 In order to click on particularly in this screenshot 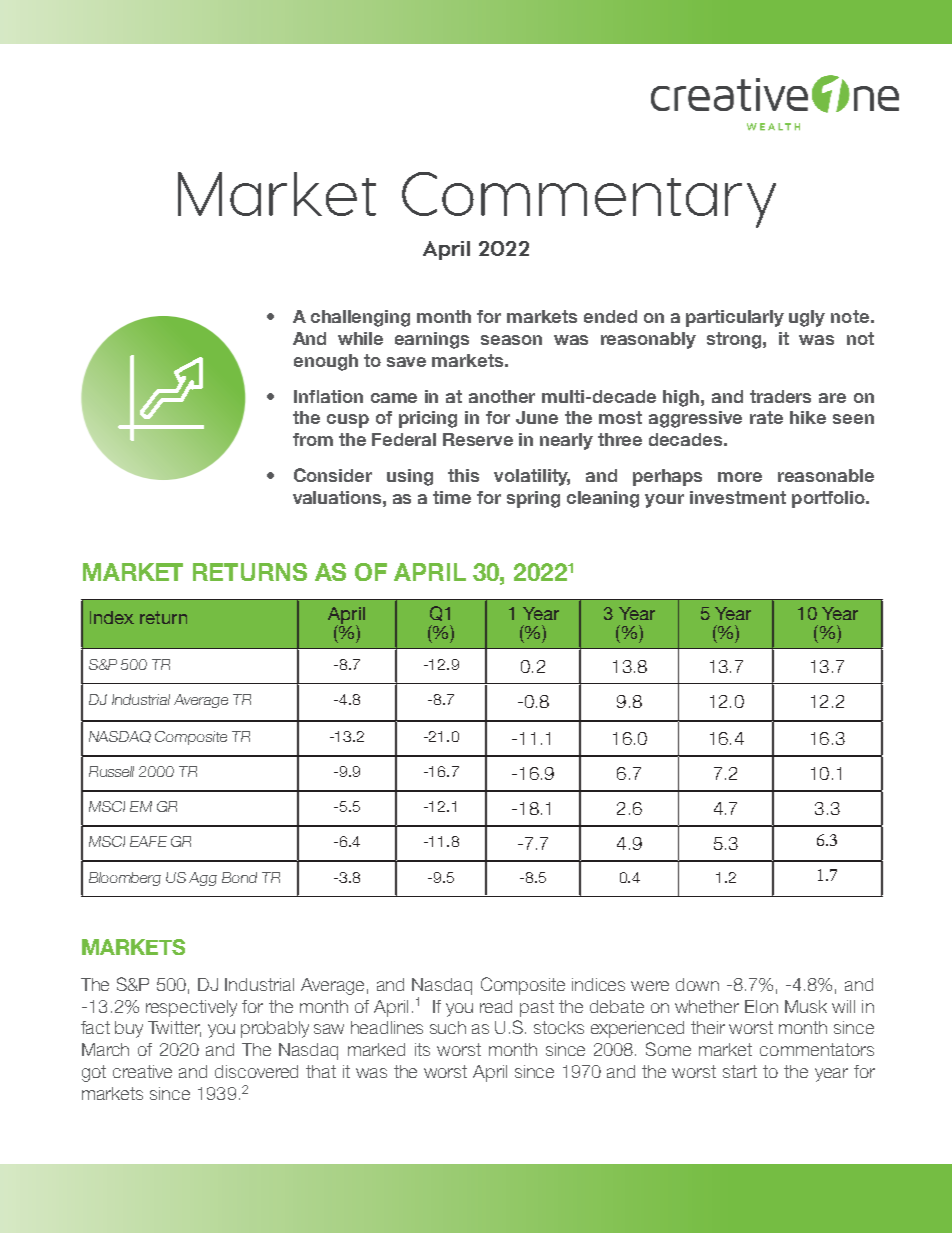, I will do `click(735, 318)`.
